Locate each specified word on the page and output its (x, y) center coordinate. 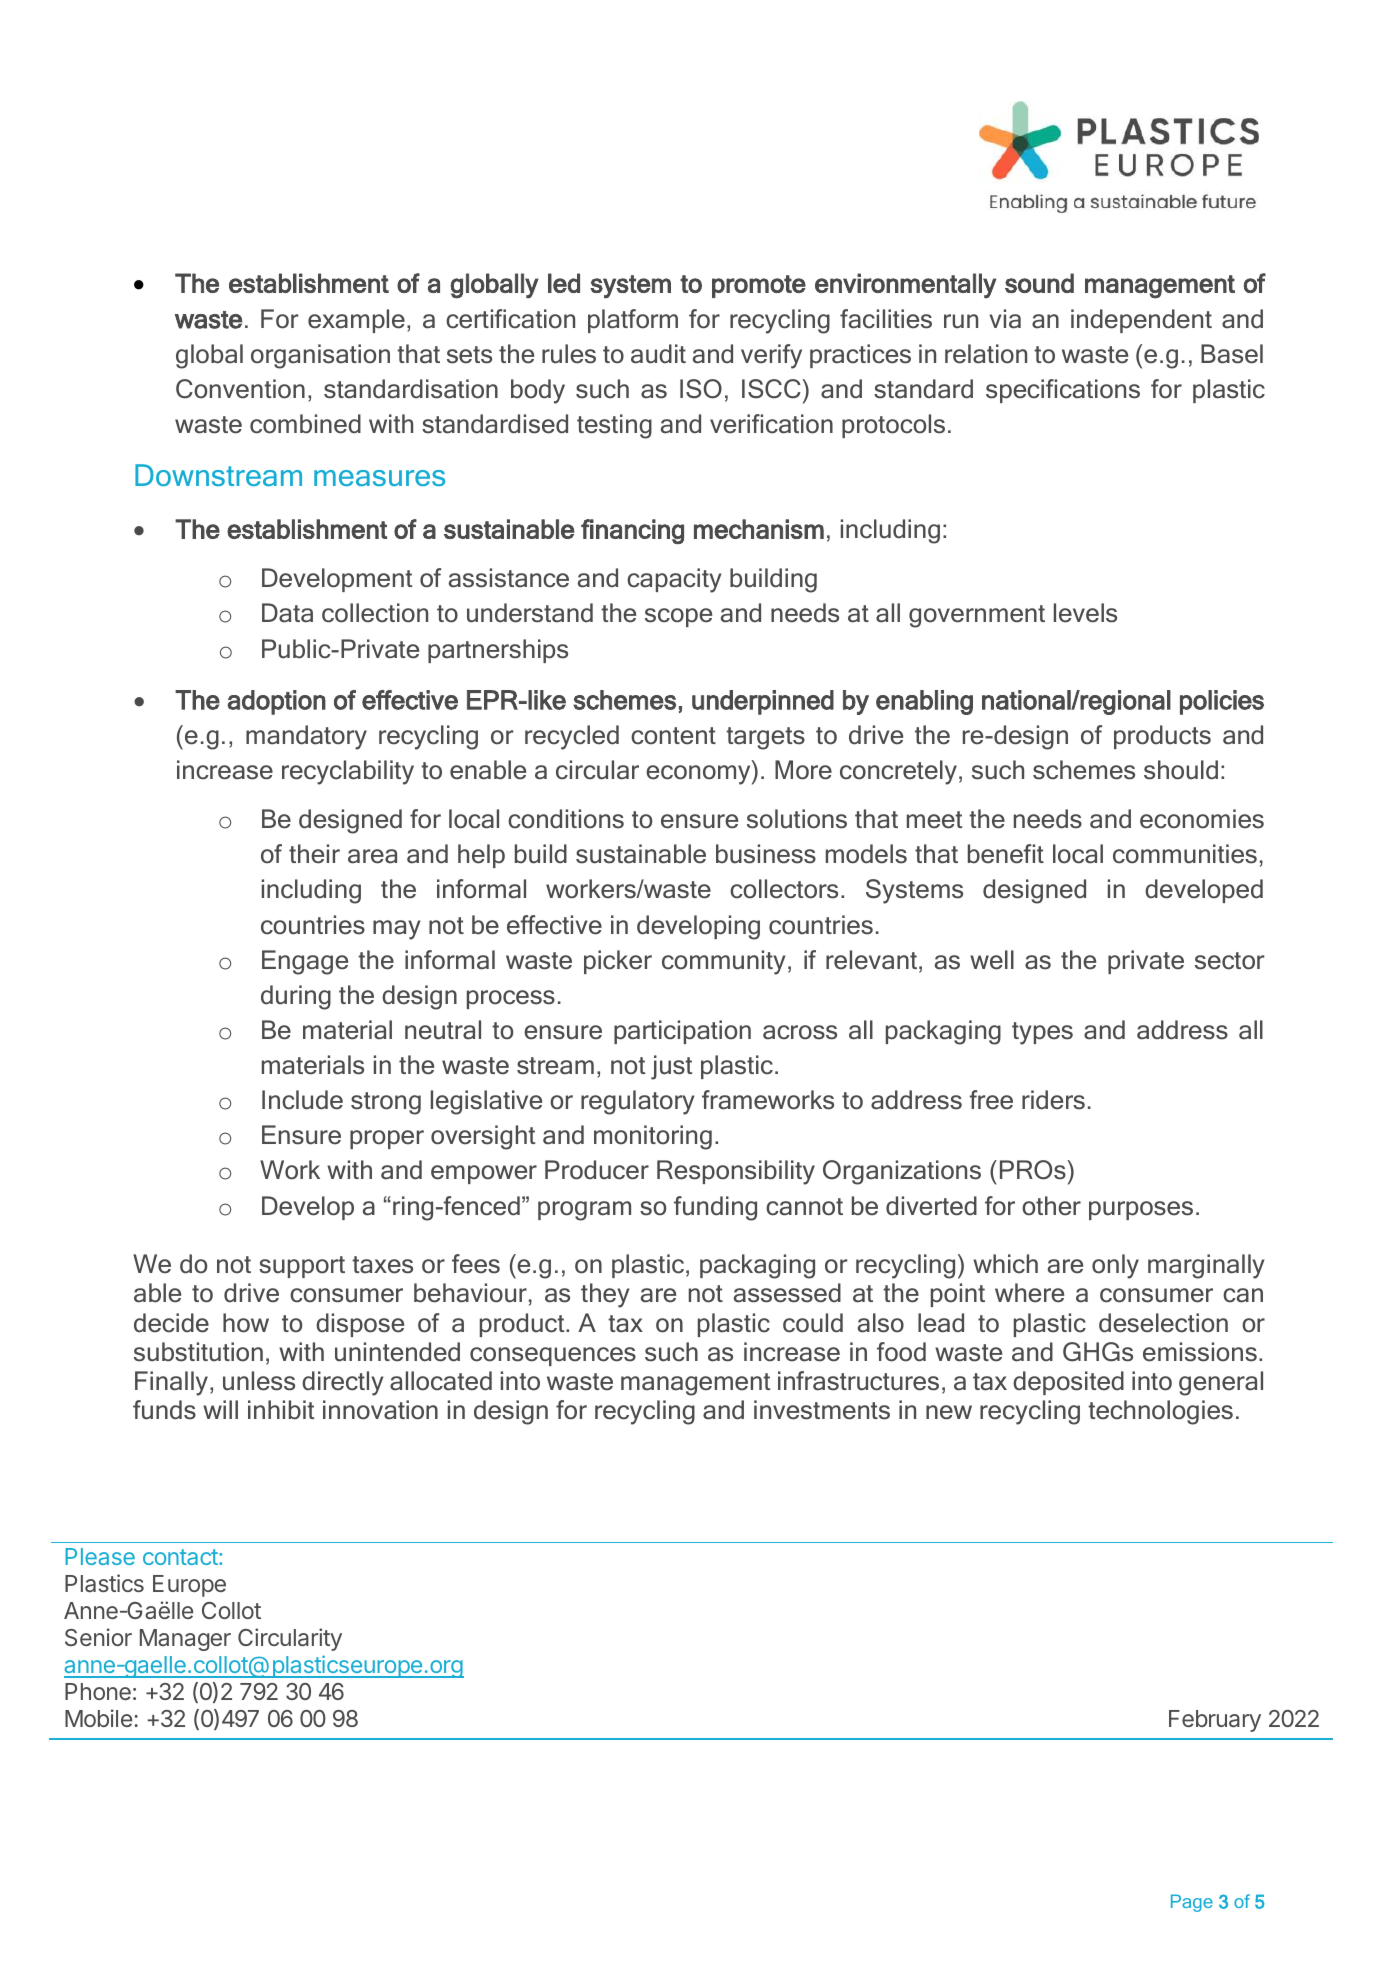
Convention (240, 389)
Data (287, 613)
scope (678, 617)
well (992, 960)
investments (822, 1410)
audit (658, 354)
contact (181, 1557)
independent (1141, 321)
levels (1085, 613)
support (302, 1267)
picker (618, 962)
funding (715, 1208)
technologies (1160, 1412)
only (1115, 1266)
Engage (305, 962)
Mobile (98, 1718)
